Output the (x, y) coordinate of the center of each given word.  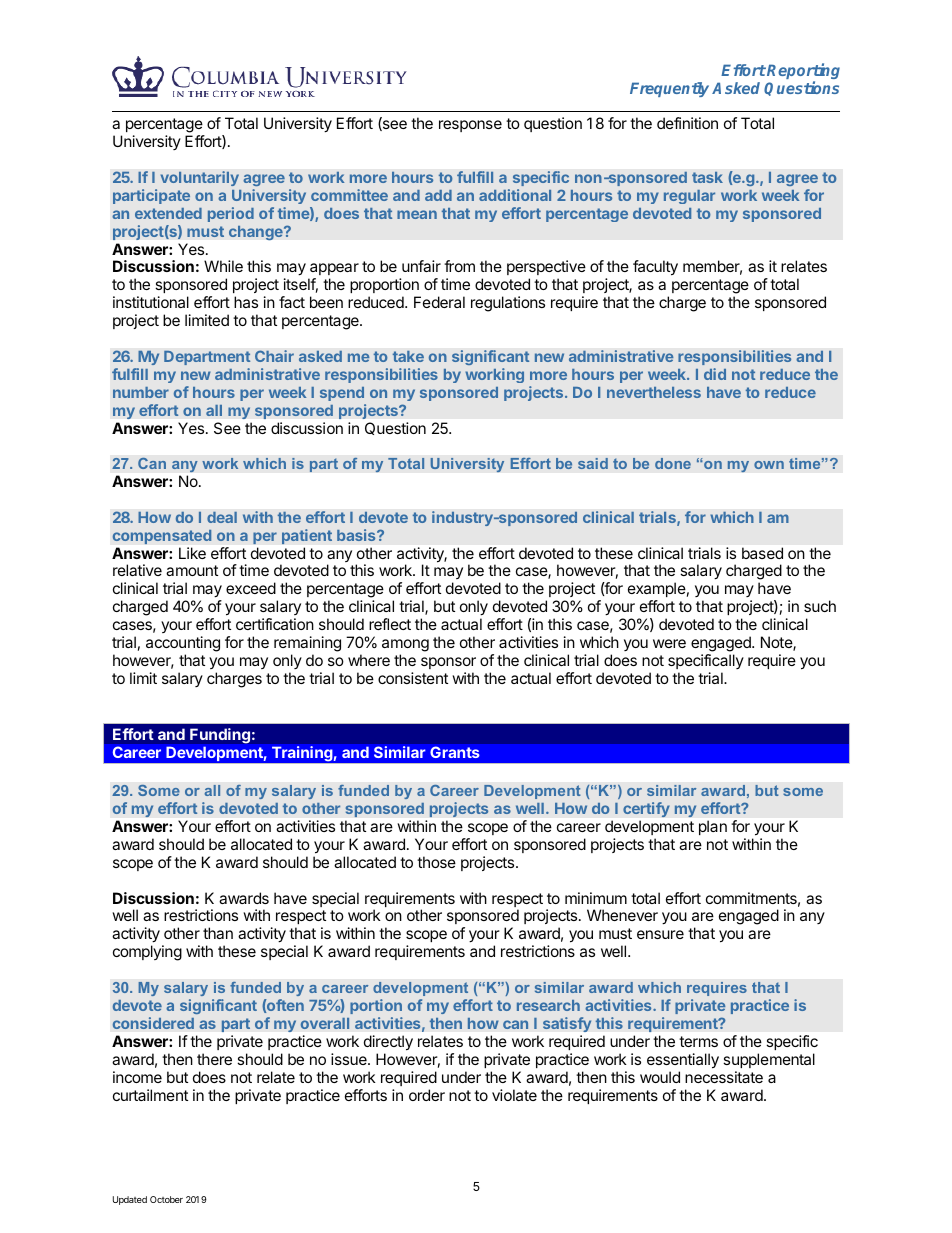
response (470, 126)
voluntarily (200, 178)
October (166, 1199)
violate (514, 1095)
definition (687, 123)
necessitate (724, 1077)
